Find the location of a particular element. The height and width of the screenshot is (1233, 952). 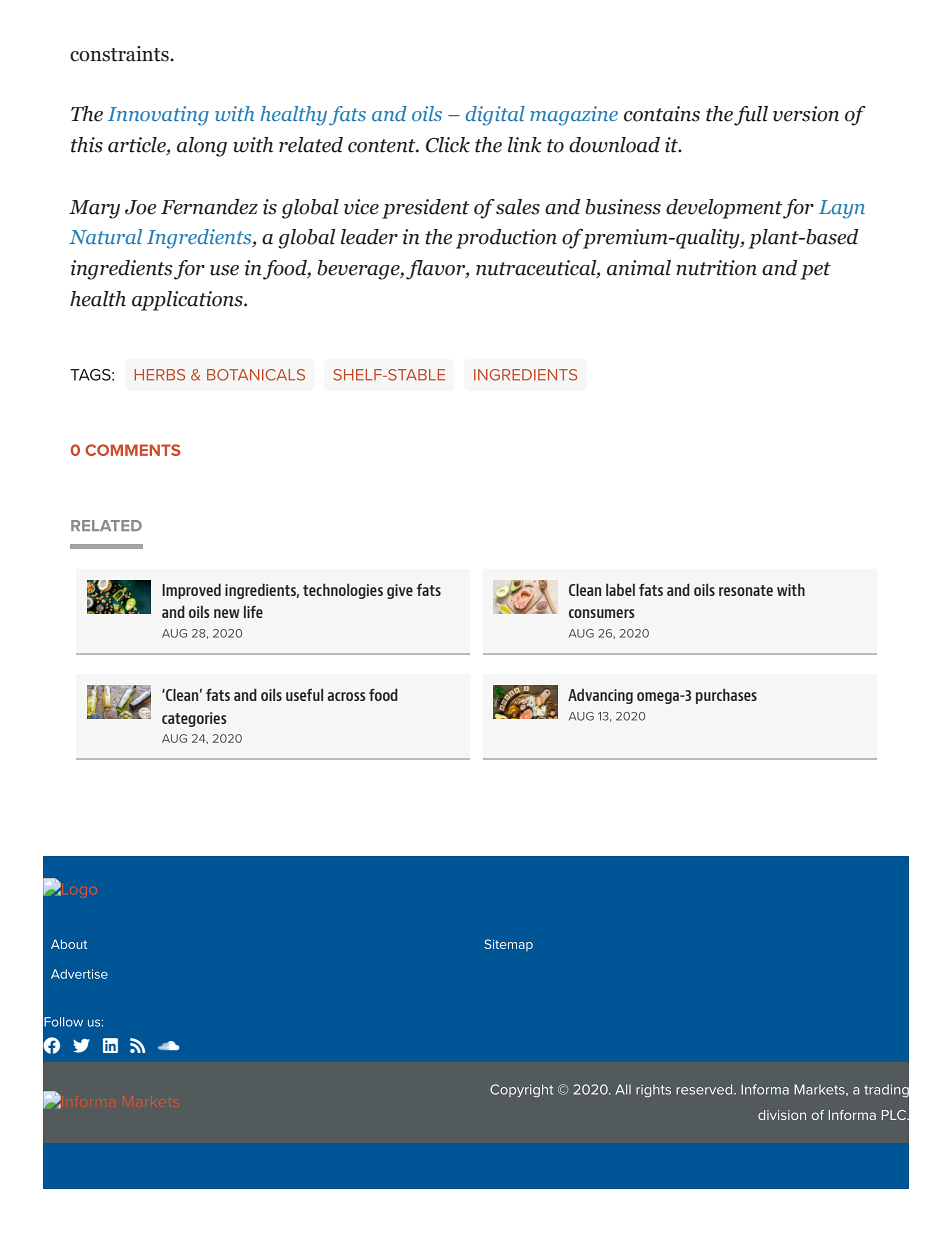

Advancing is located at coordinates (600, 696).
